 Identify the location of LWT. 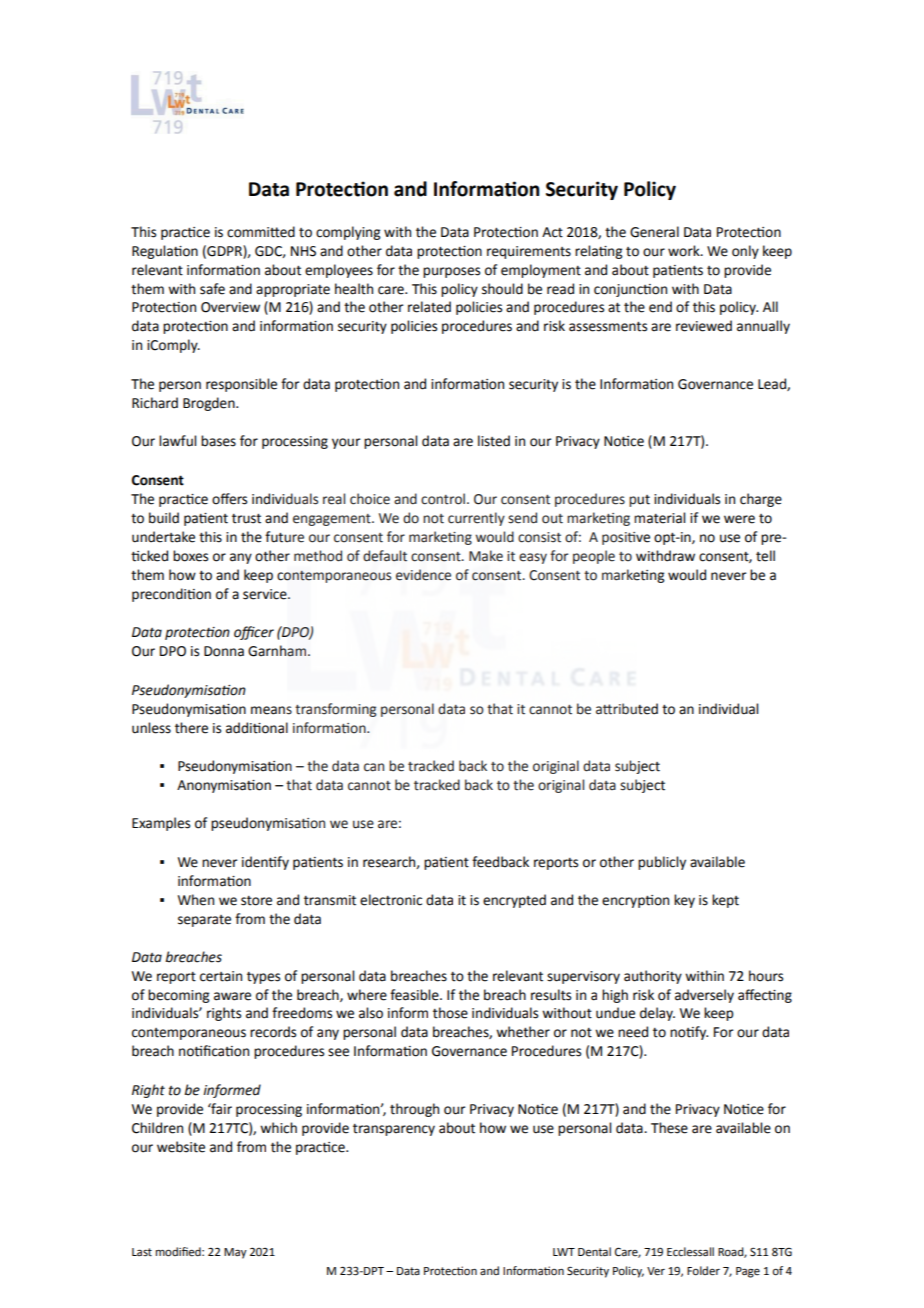
(564, 1252).
